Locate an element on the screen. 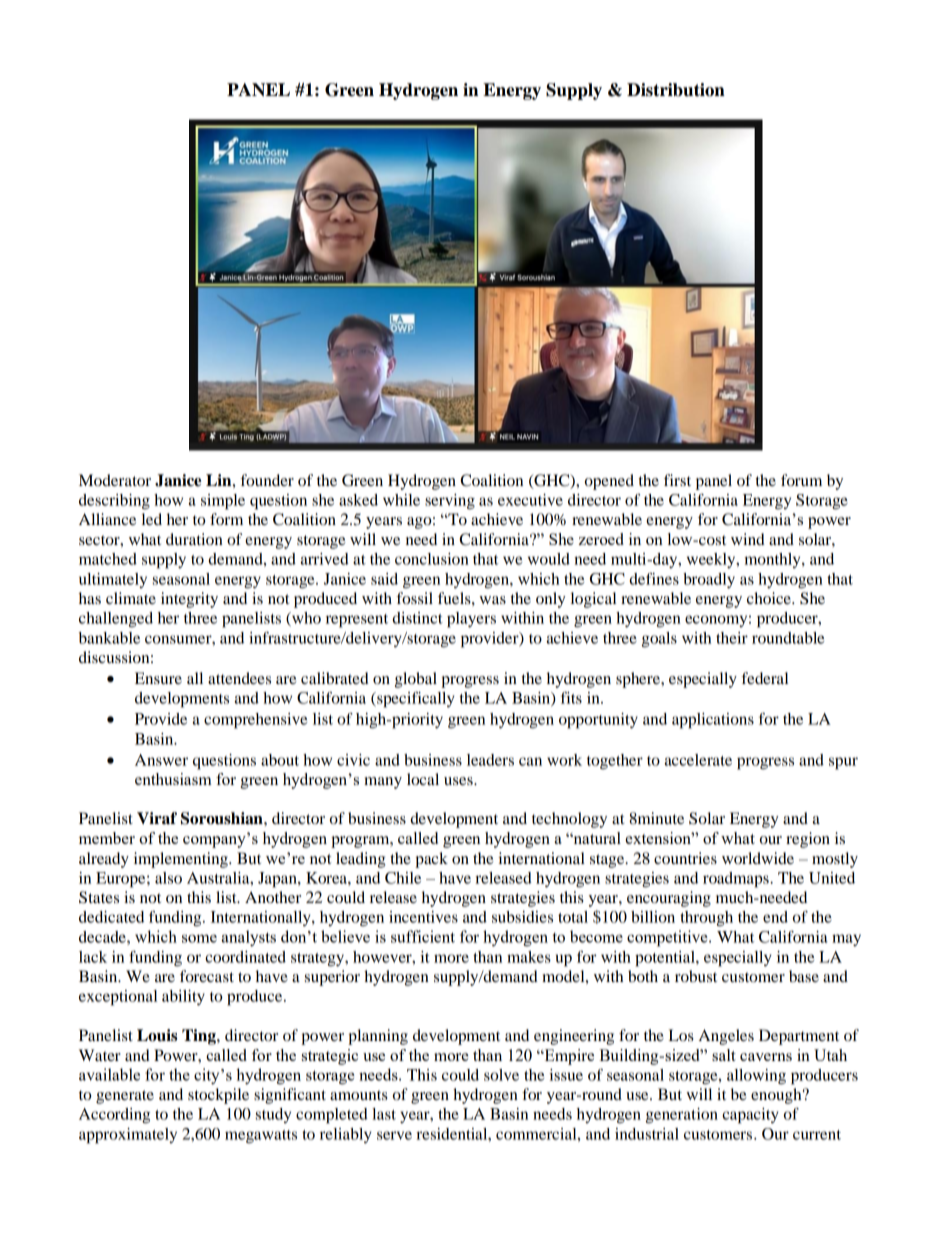 The image size is (952, 1233). forum is located at coordinates (801, 480).
